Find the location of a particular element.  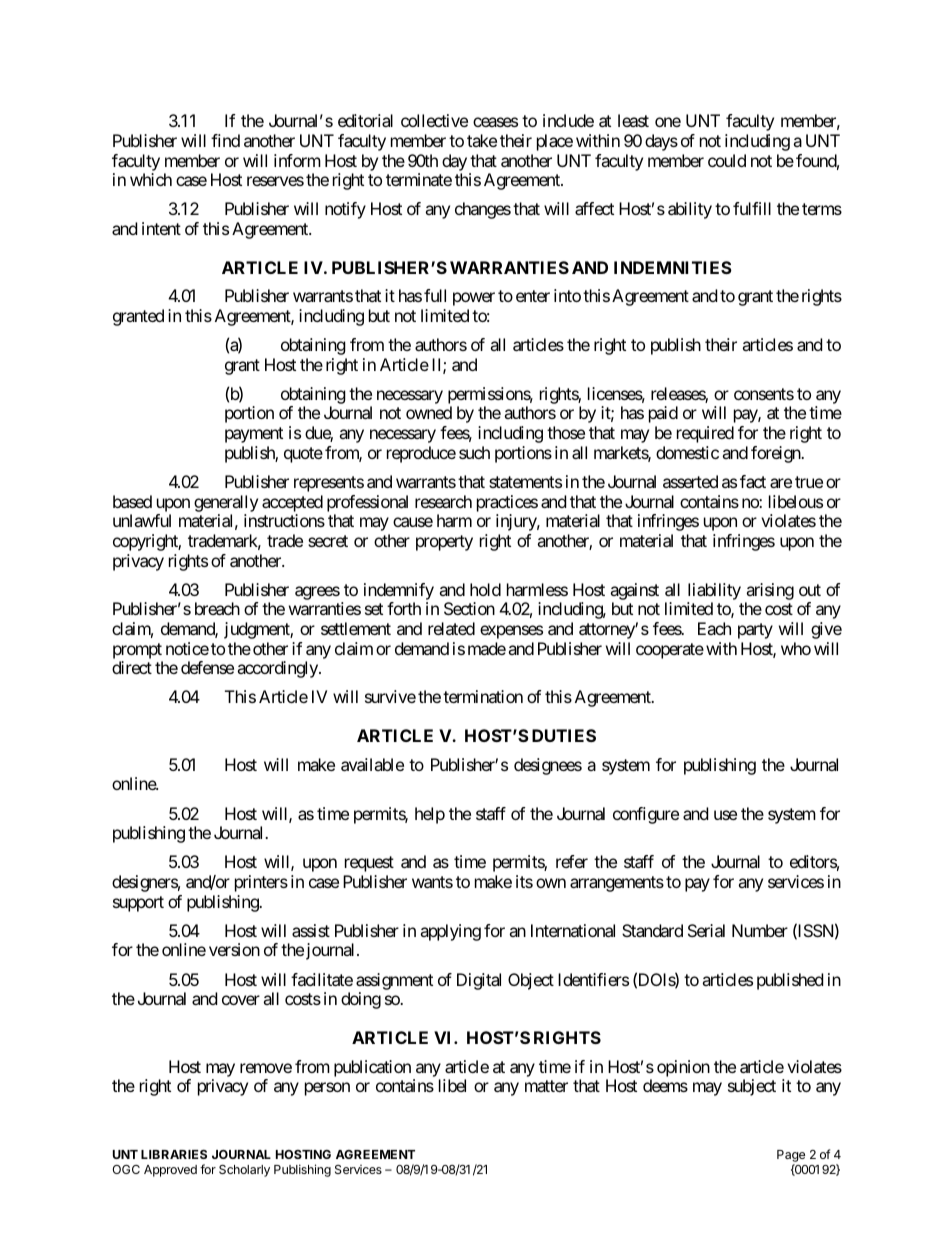

payment is located at coordinates (254, 435).
